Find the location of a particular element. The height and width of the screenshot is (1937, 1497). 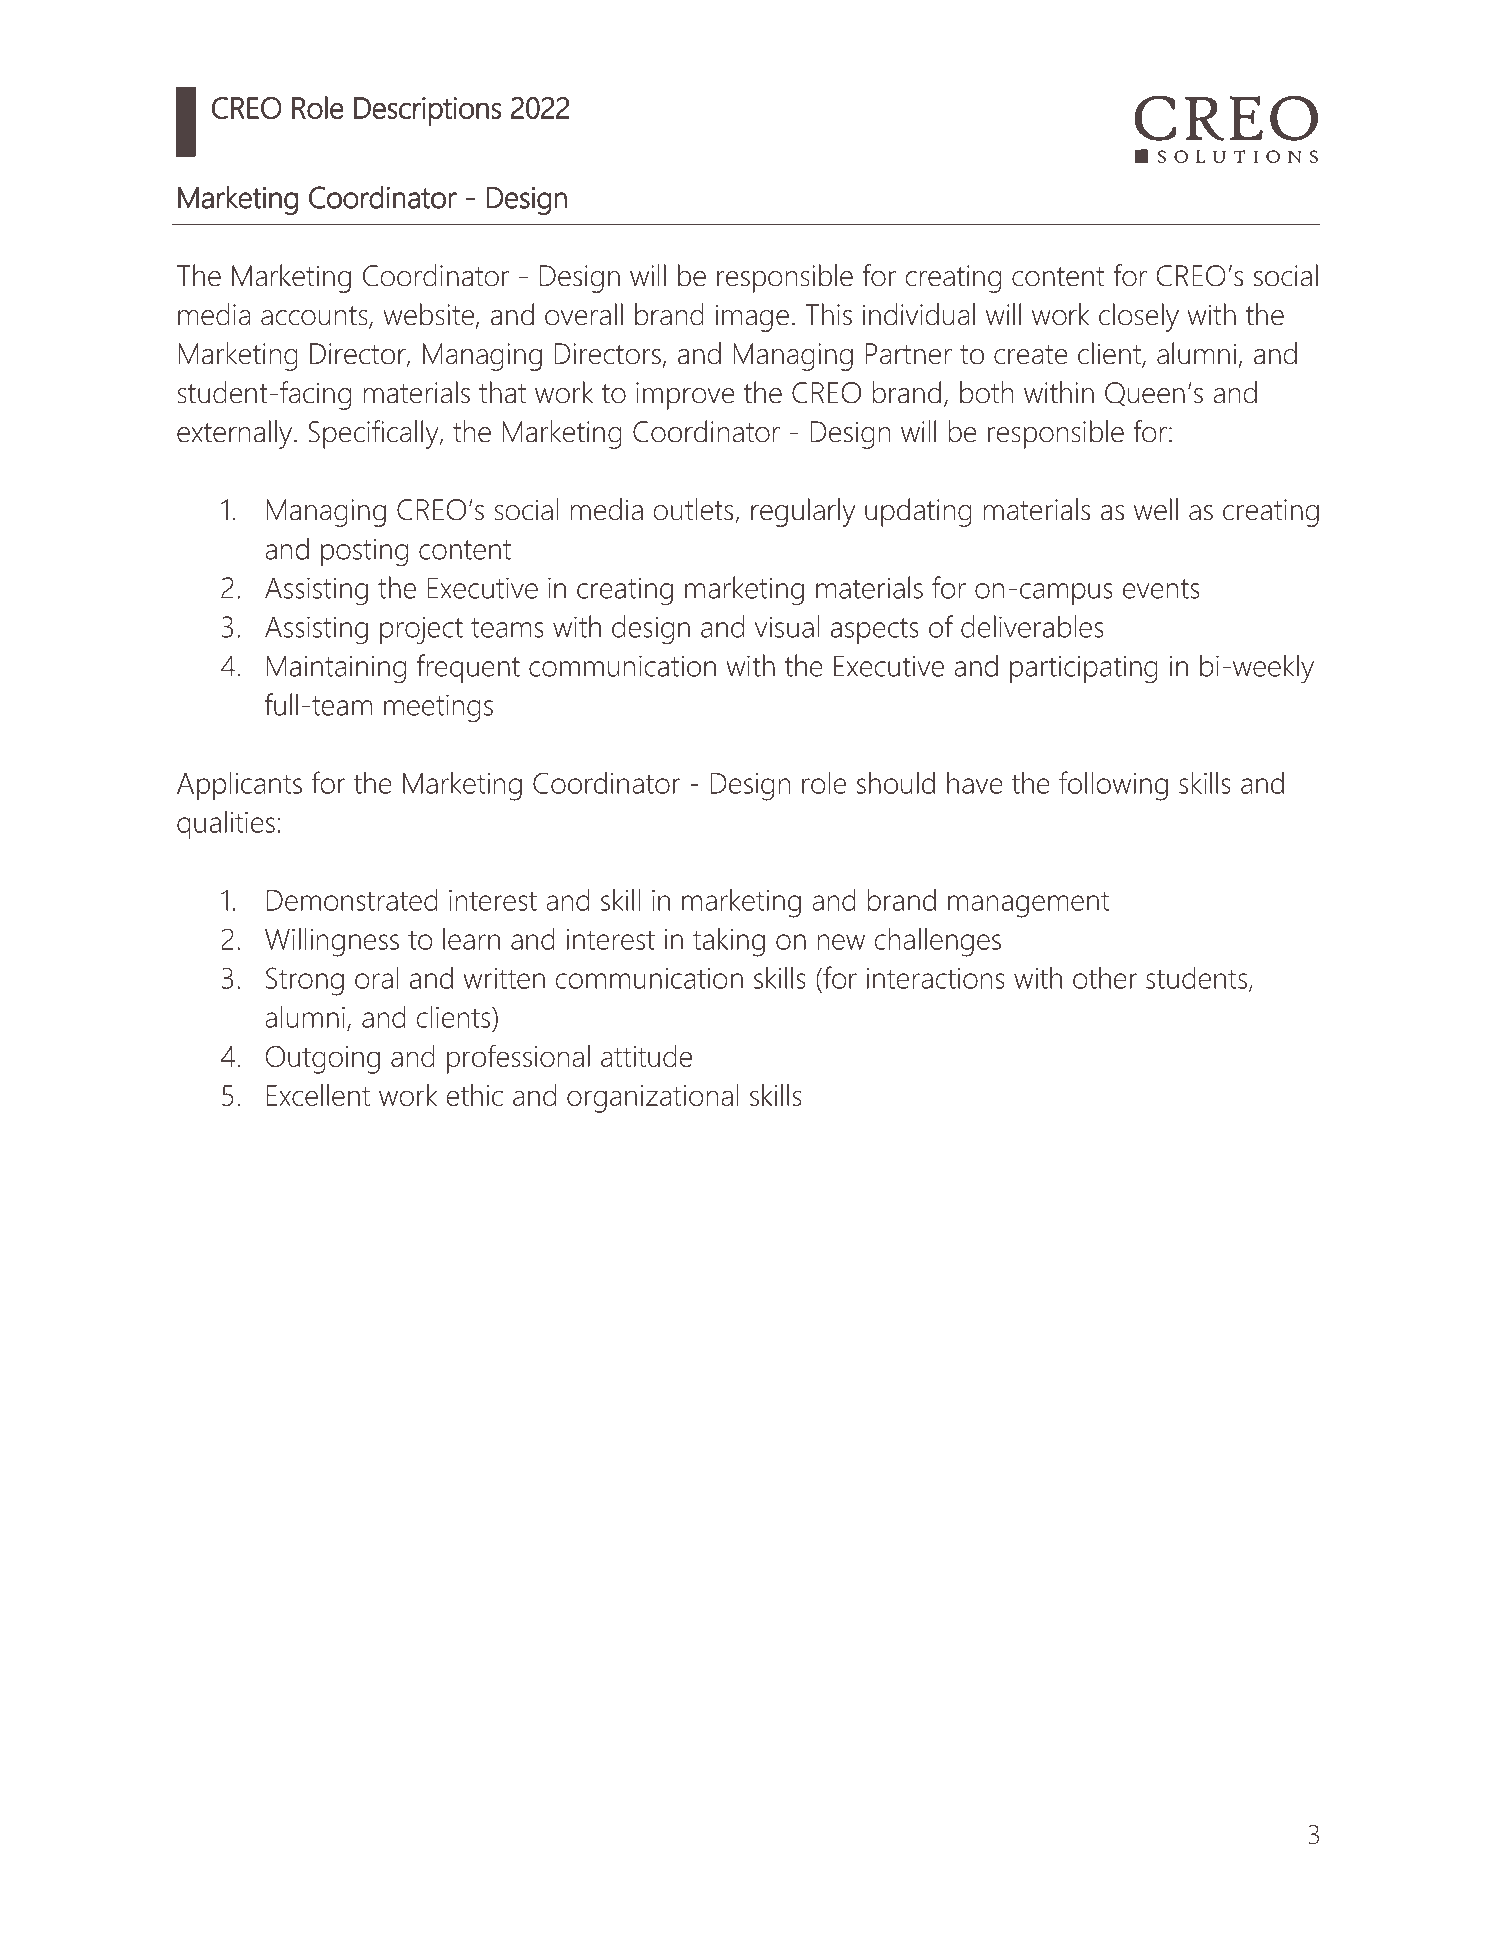

other is located at coordinates (1105, 977).
